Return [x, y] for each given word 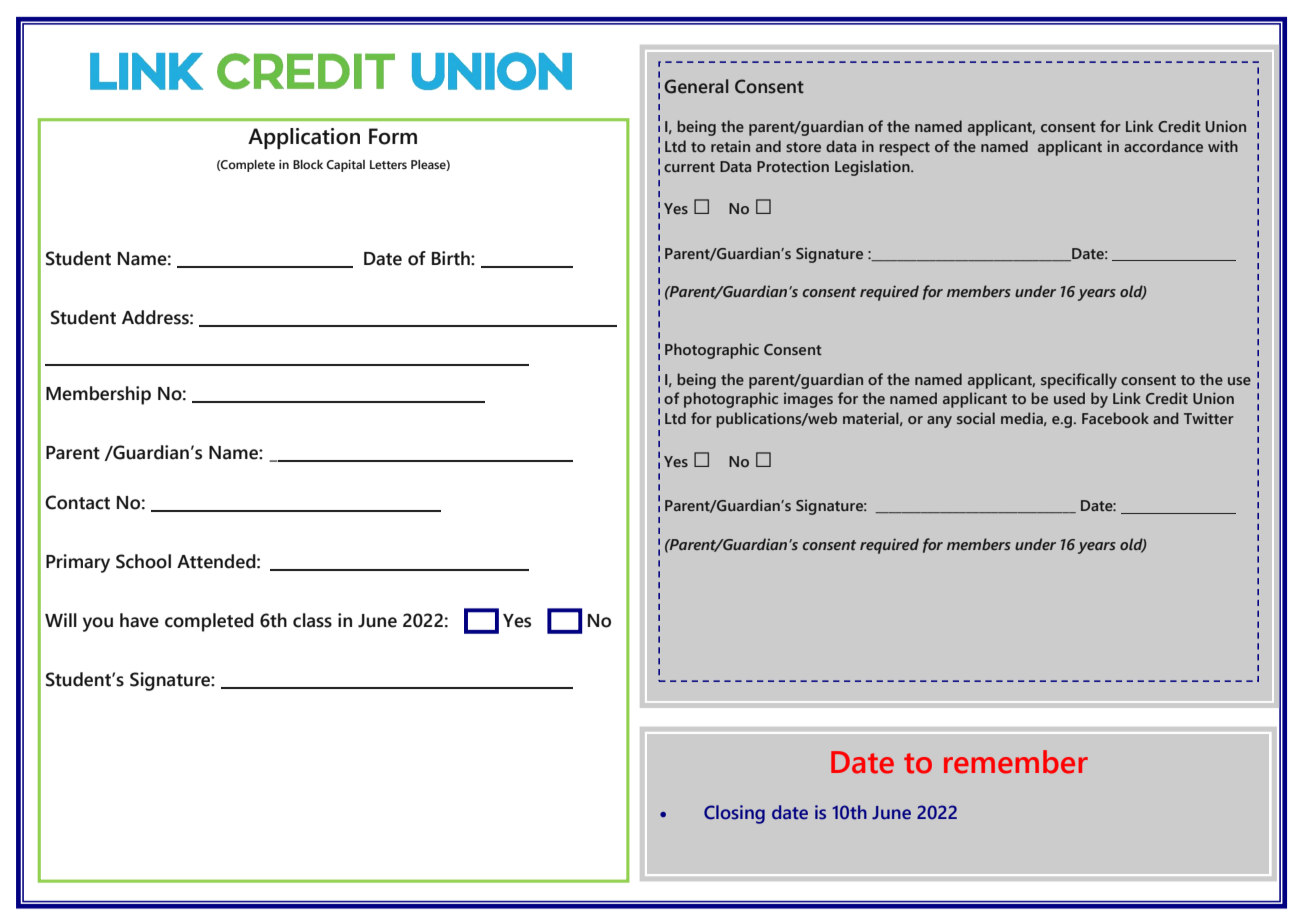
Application [304, 138]
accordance [1163, 146]
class [312, 620]
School [143, 561]
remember [1016, 762]
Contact [77, 502]
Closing [734, 814]
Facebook [1115, 418]
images [808, 400]
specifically [1079, 381]
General [696, 86]
